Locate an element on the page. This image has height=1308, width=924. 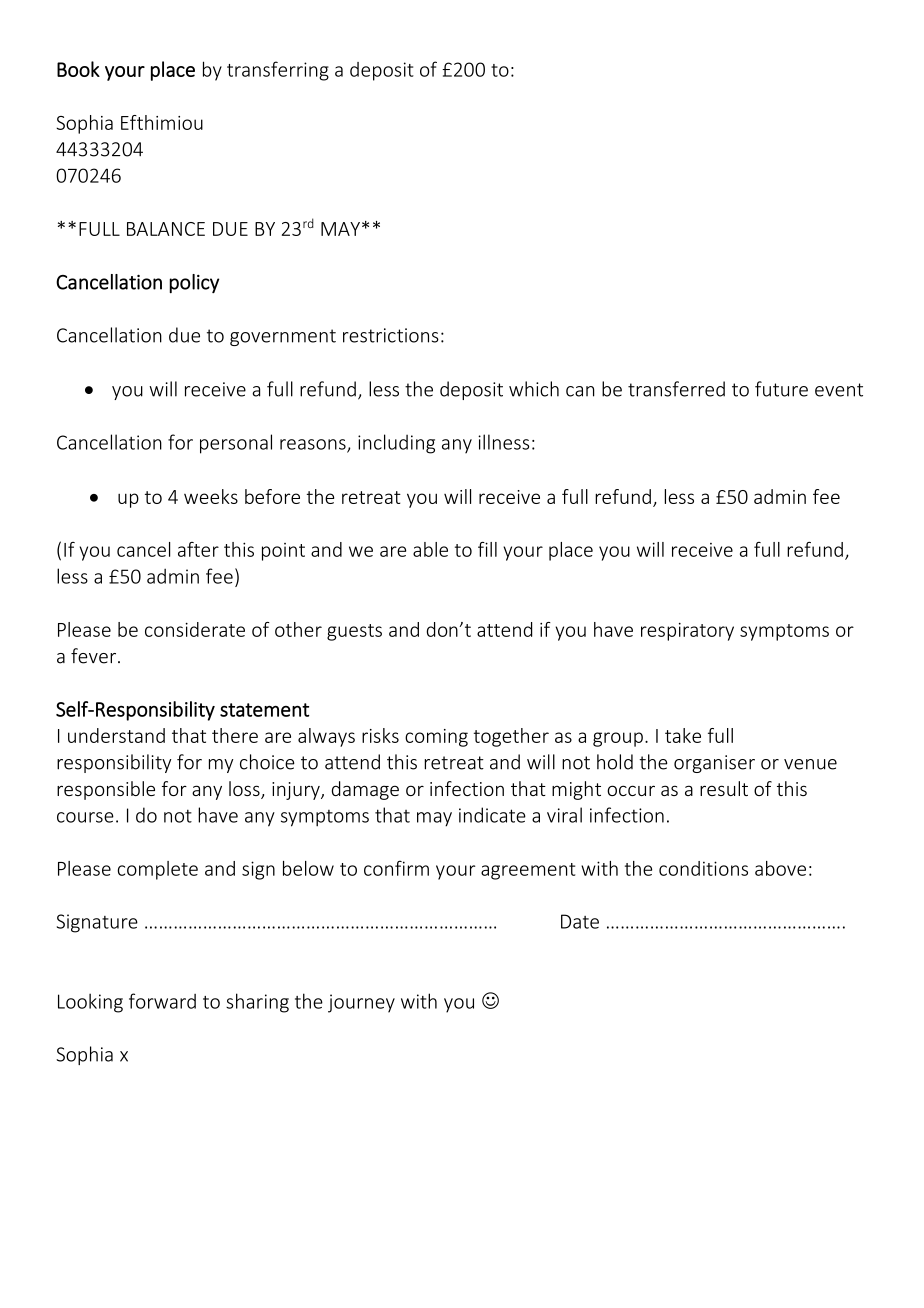
forward is located at coordinates (162, 1001).
